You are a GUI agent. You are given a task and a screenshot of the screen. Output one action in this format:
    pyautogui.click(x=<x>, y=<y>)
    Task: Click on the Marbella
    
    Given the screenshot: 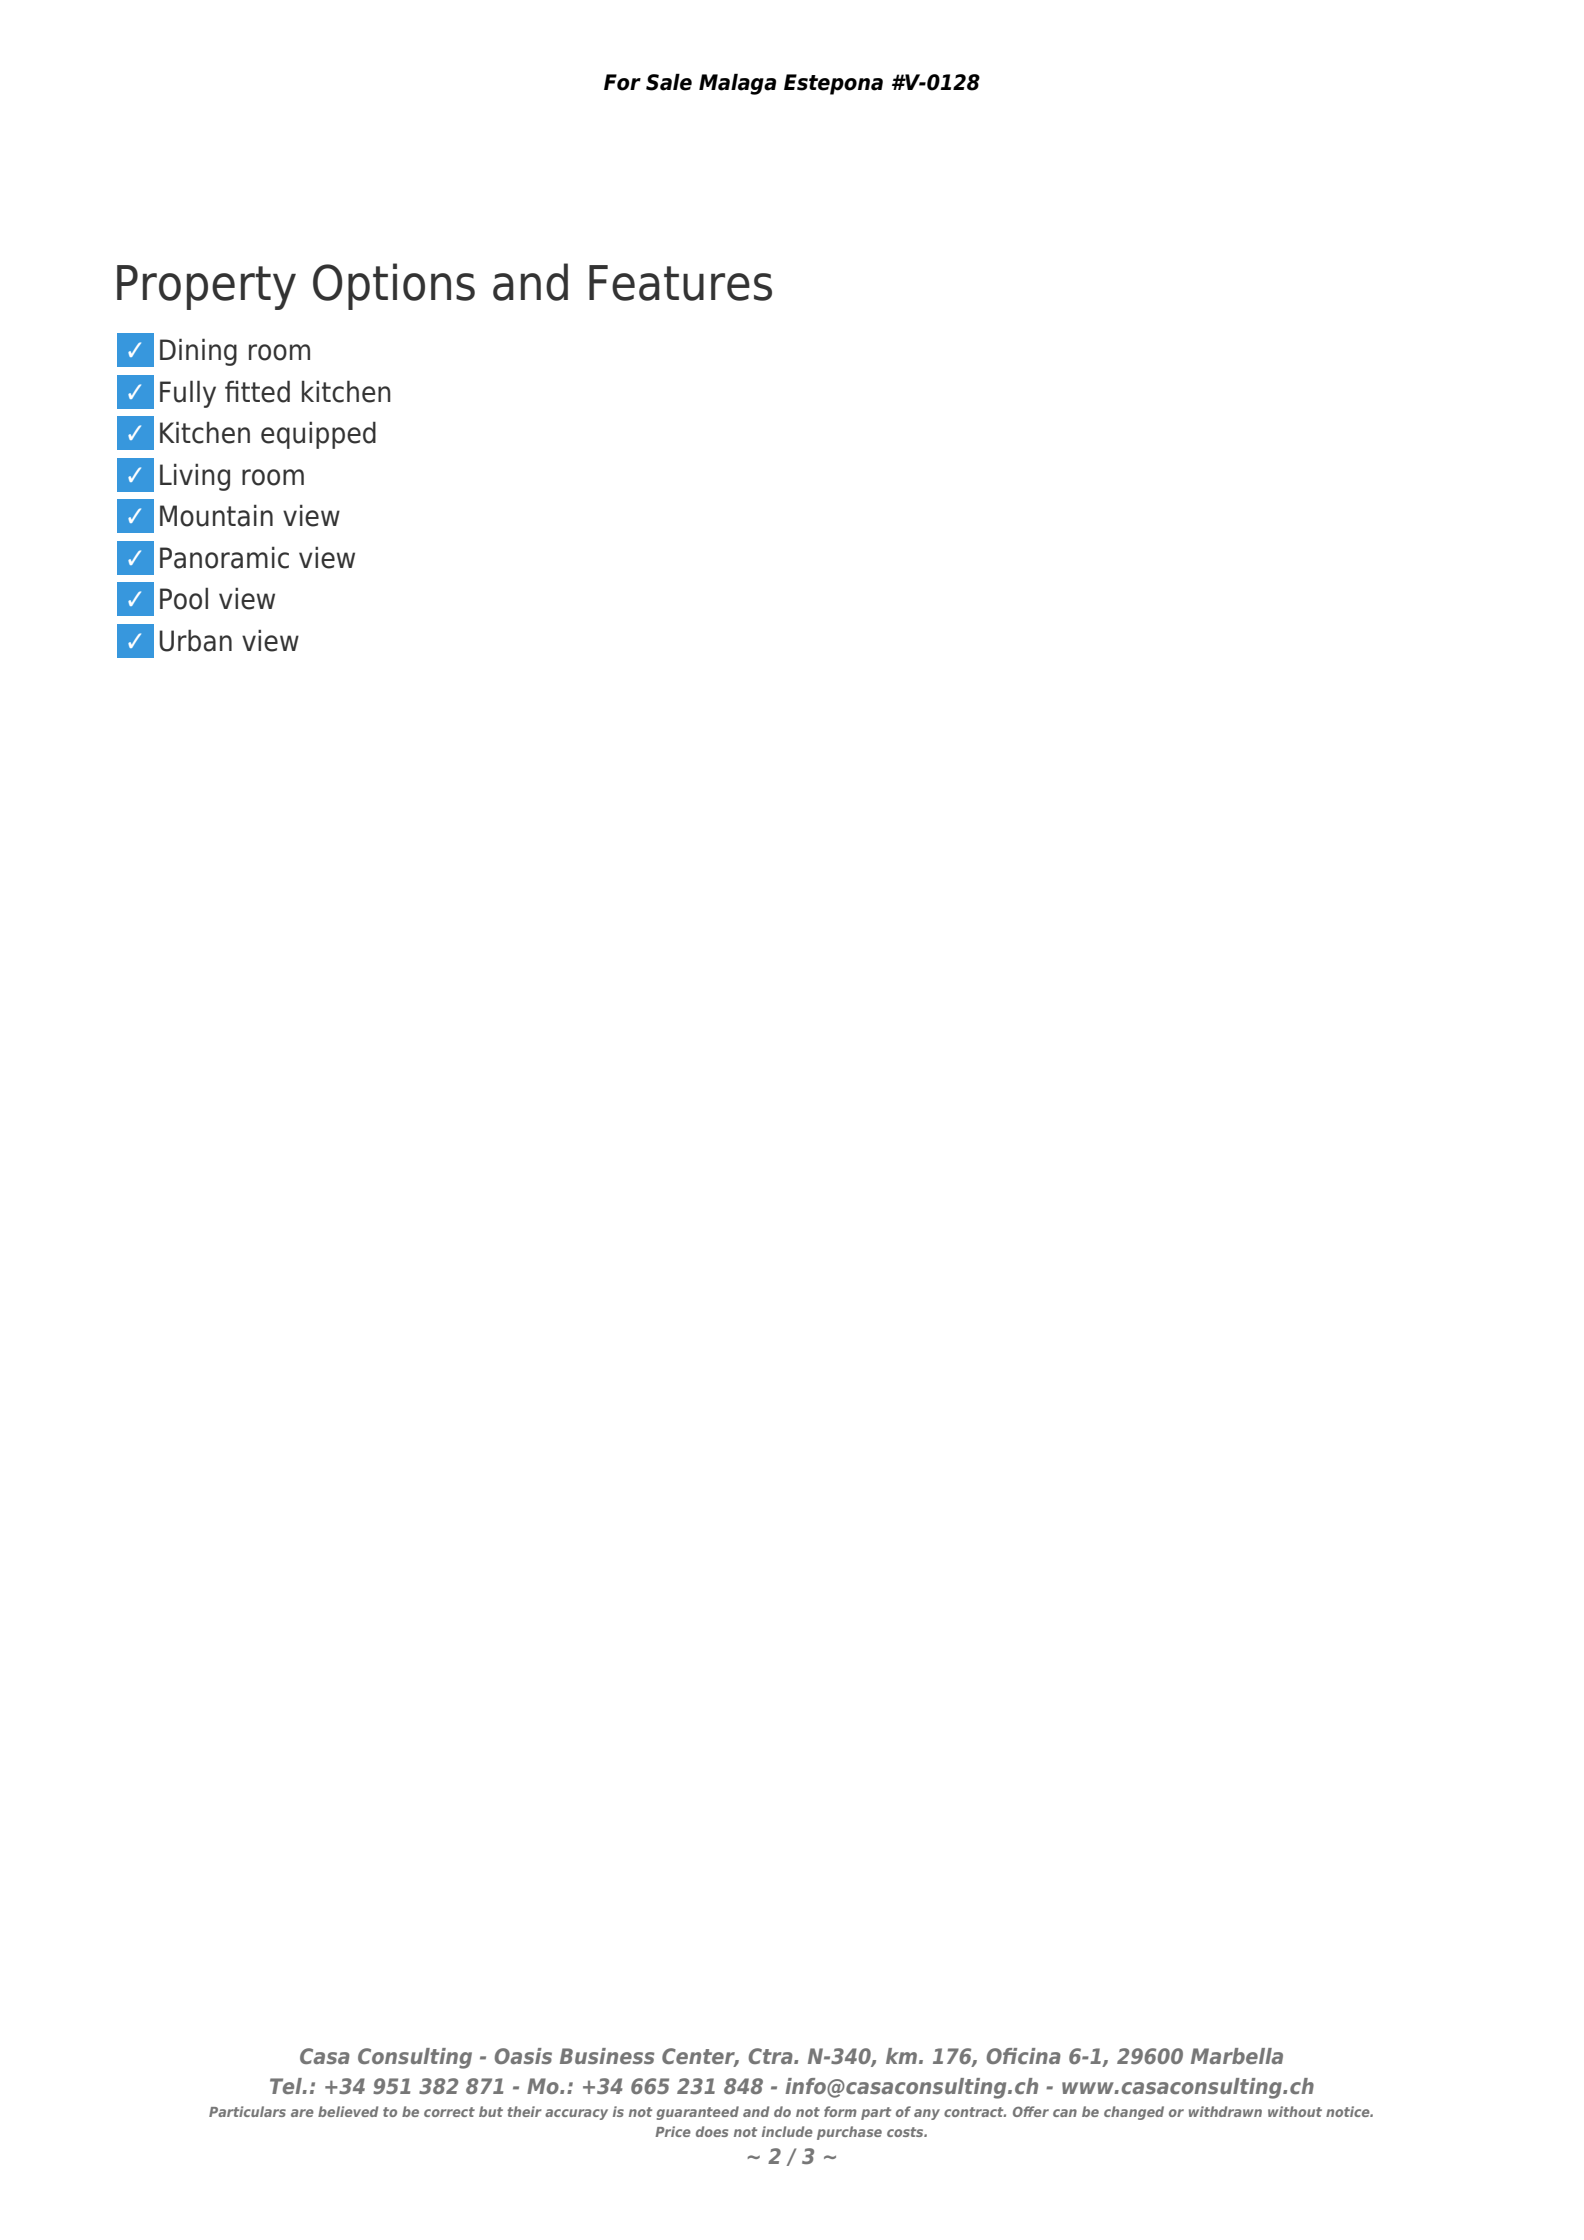 What is the action you would take?
    pyautogui.click(x=1237, y=2056)
